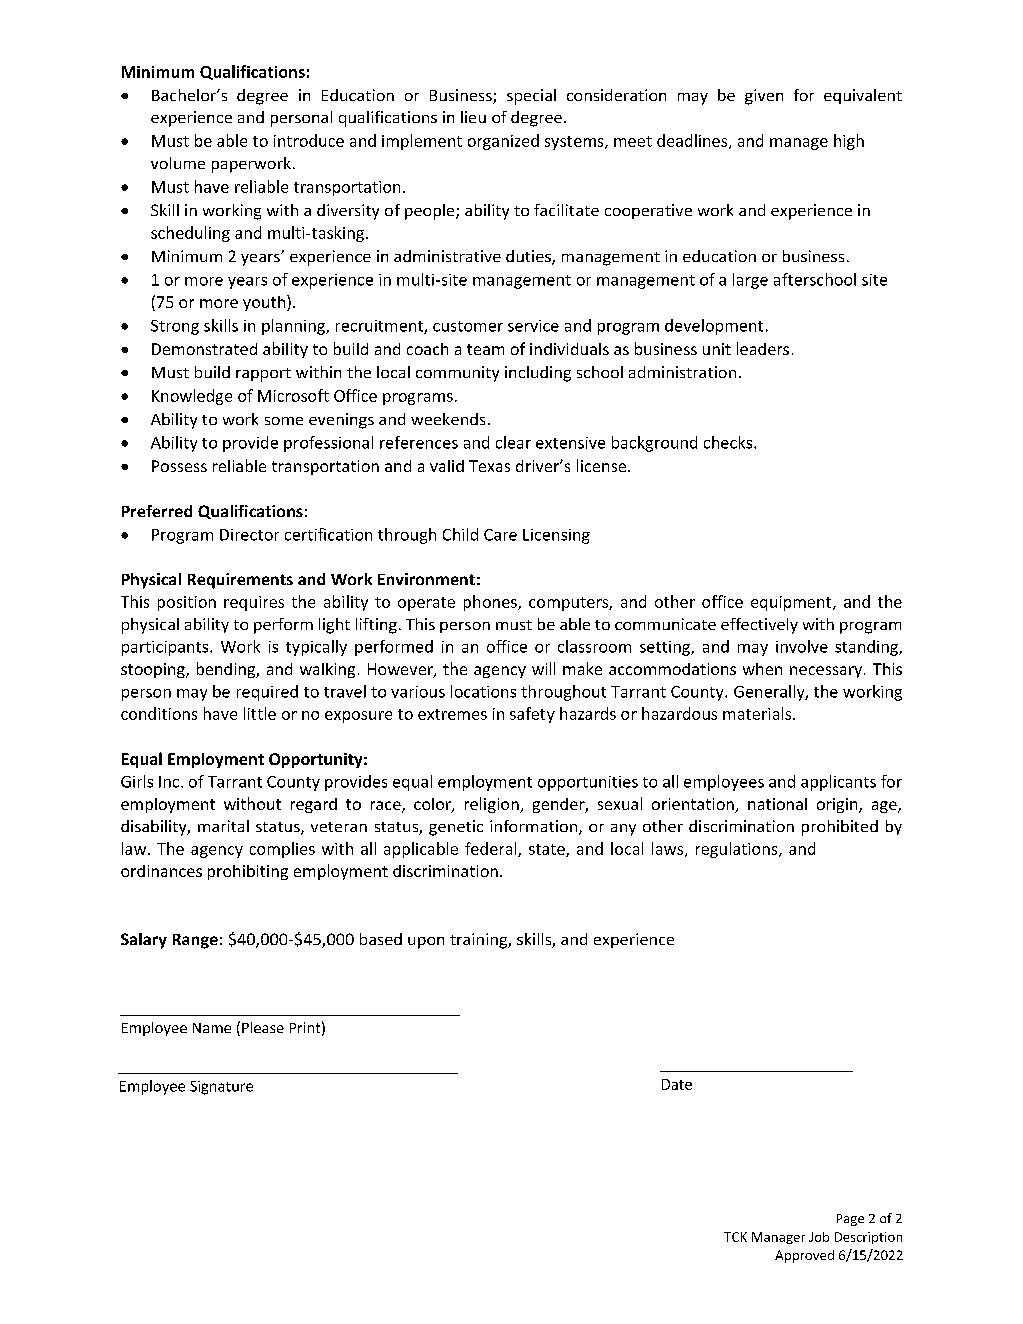  Describe the element at coordinates (762, 669) in the document. I see `when` at that location.
